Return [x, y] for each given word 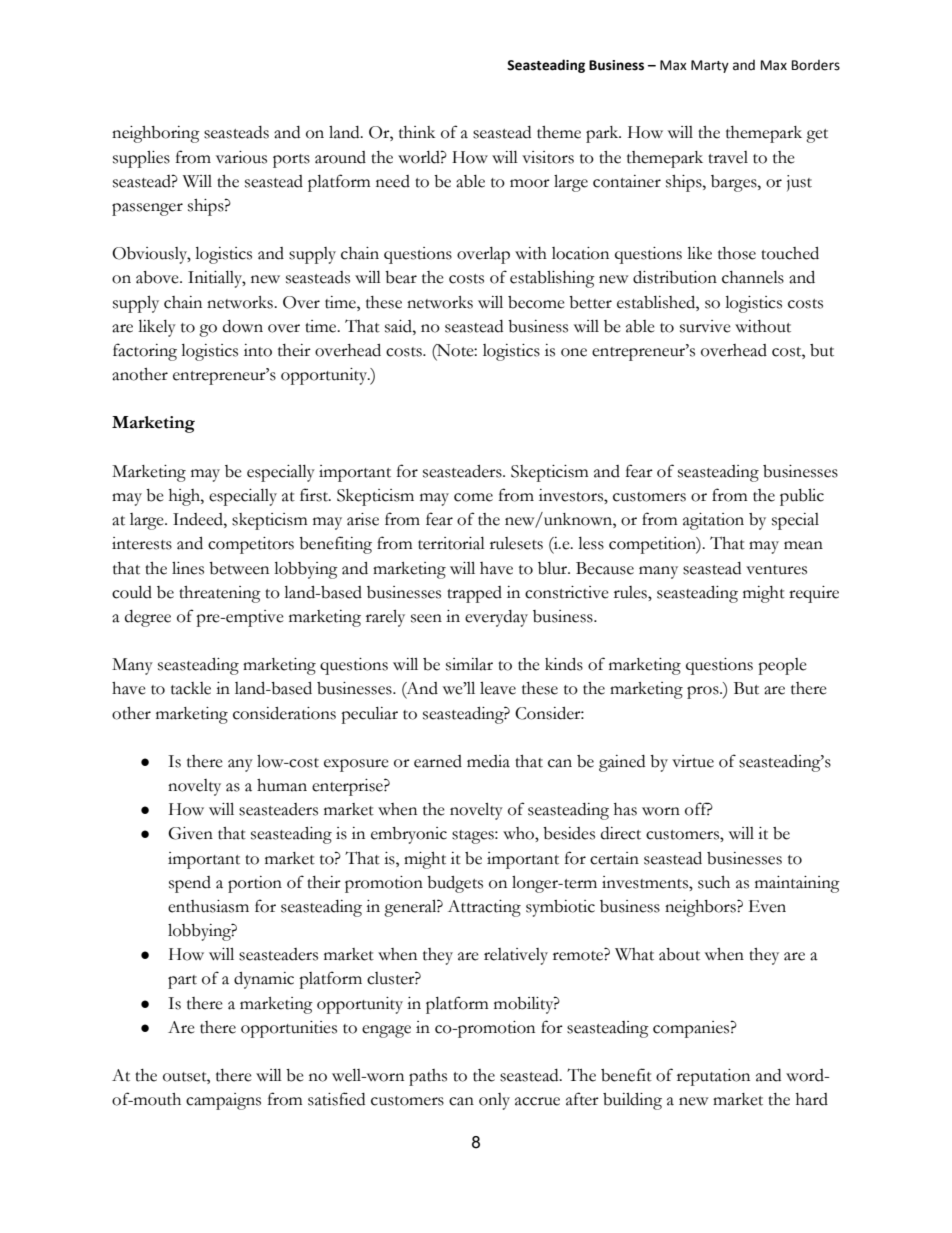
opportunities [289, 1029]
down [243, 326]
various [241, 157]
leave [498, 688]
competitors [251, 545]
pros [704, 692]
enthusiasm [208, 906]
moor [530, 183]
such [714, 882]
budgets [455, 884]
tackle [191, 688]
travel [728, 157]
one [574, 352]
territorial [451, 543]
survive [705, 326]
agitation [713, 521]
